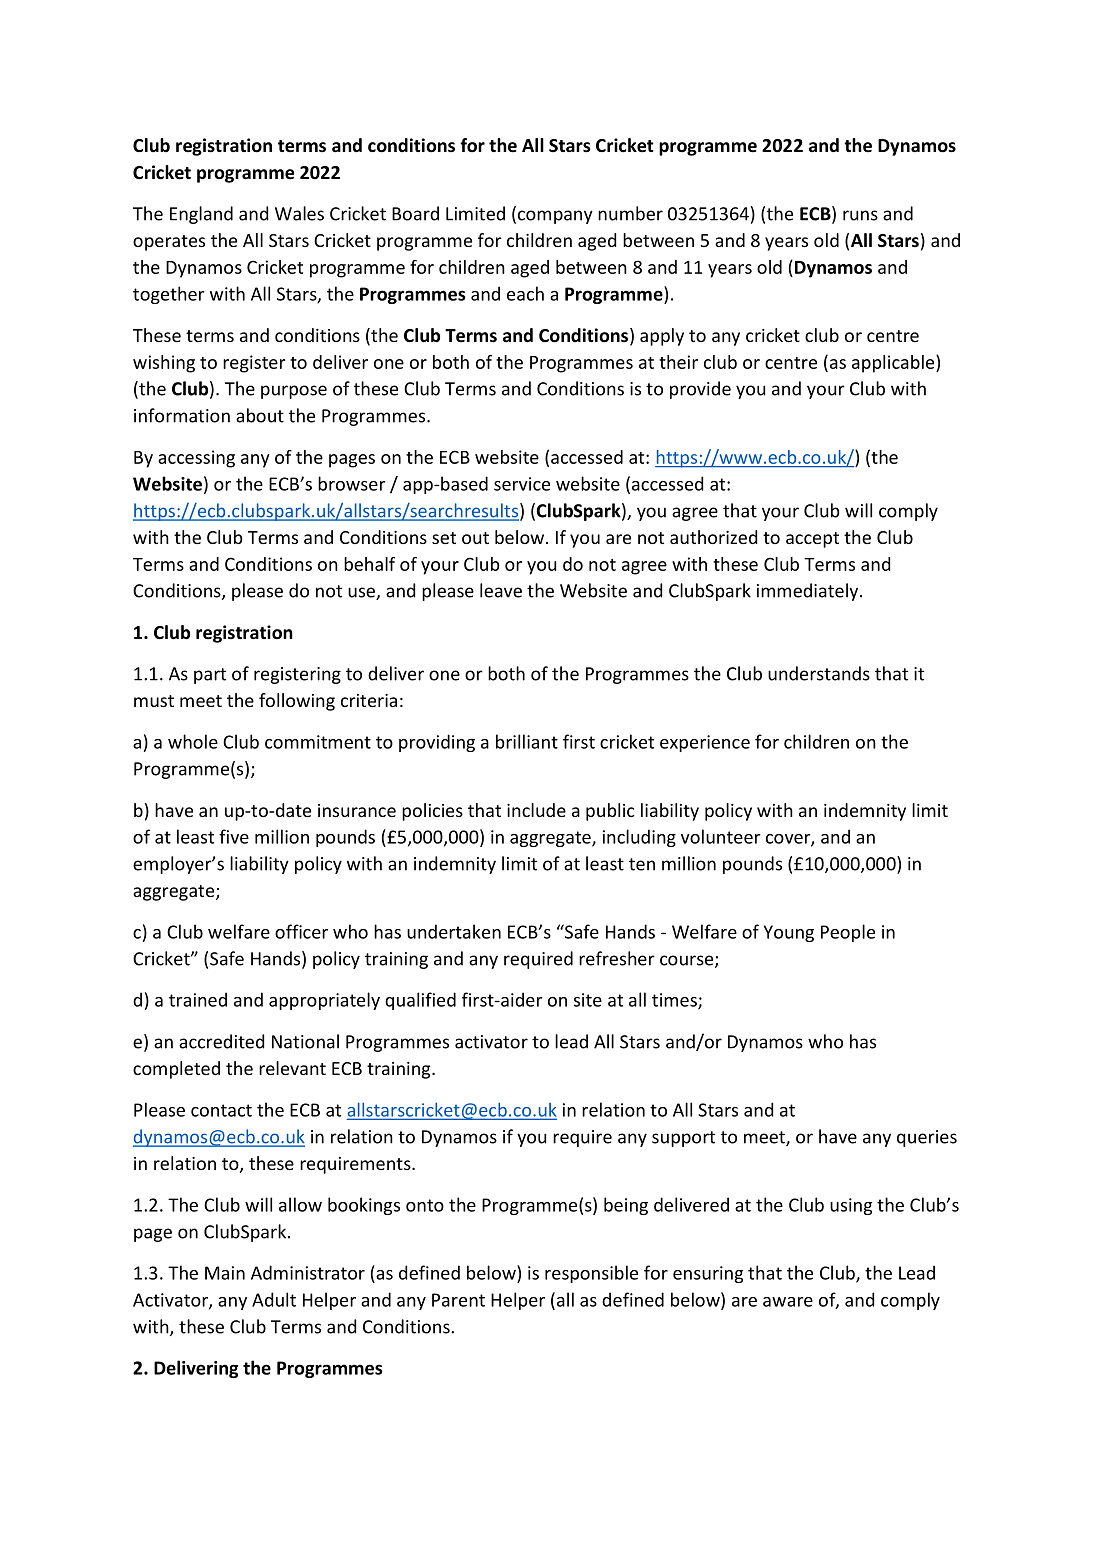  Describe the element at coordinates (555, 217) in the screenshot. I see `company` at that location.
